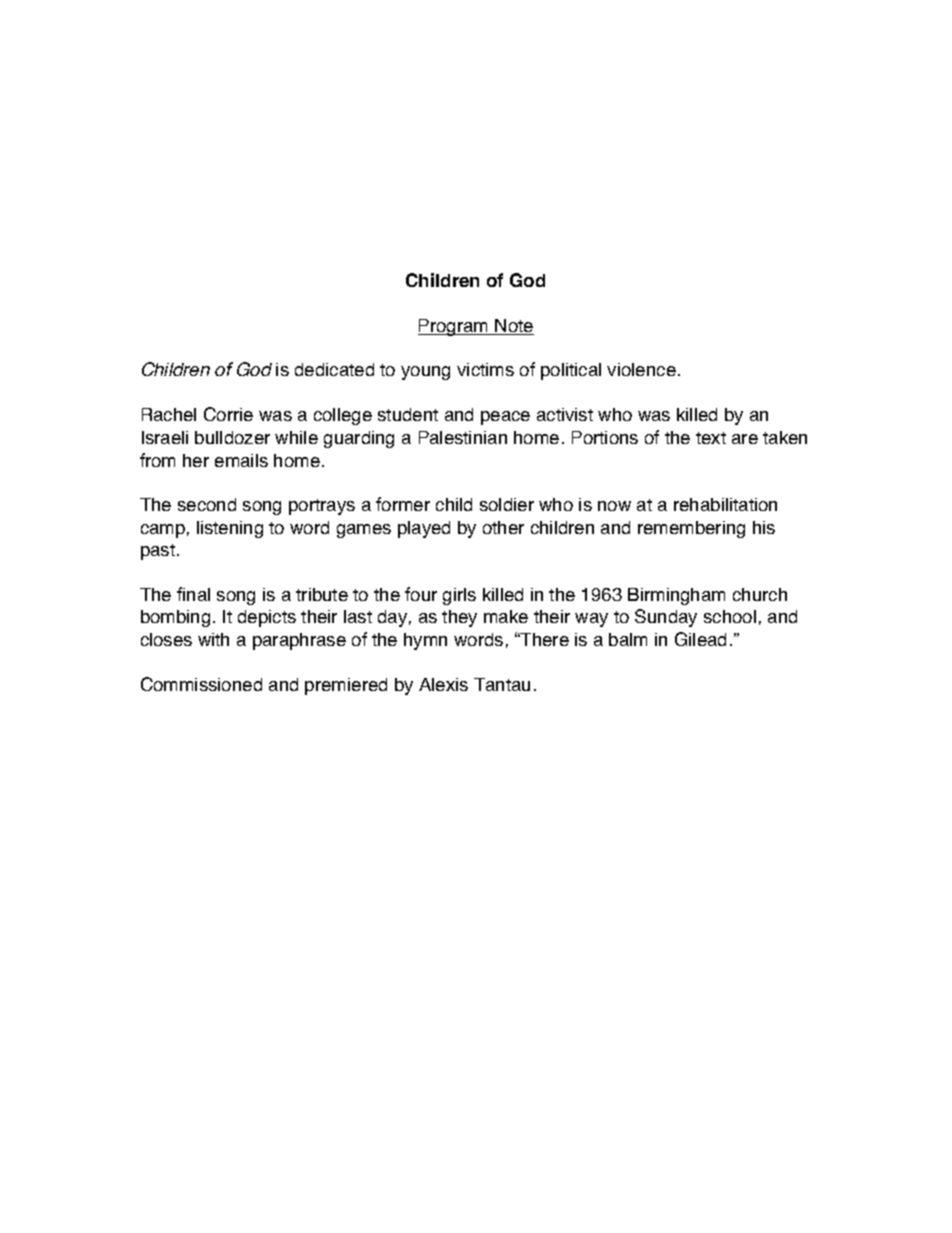  What do you see at coordinates (454, 327) in the screenshot?
I see `Program` at bounding box center [454, 327].
